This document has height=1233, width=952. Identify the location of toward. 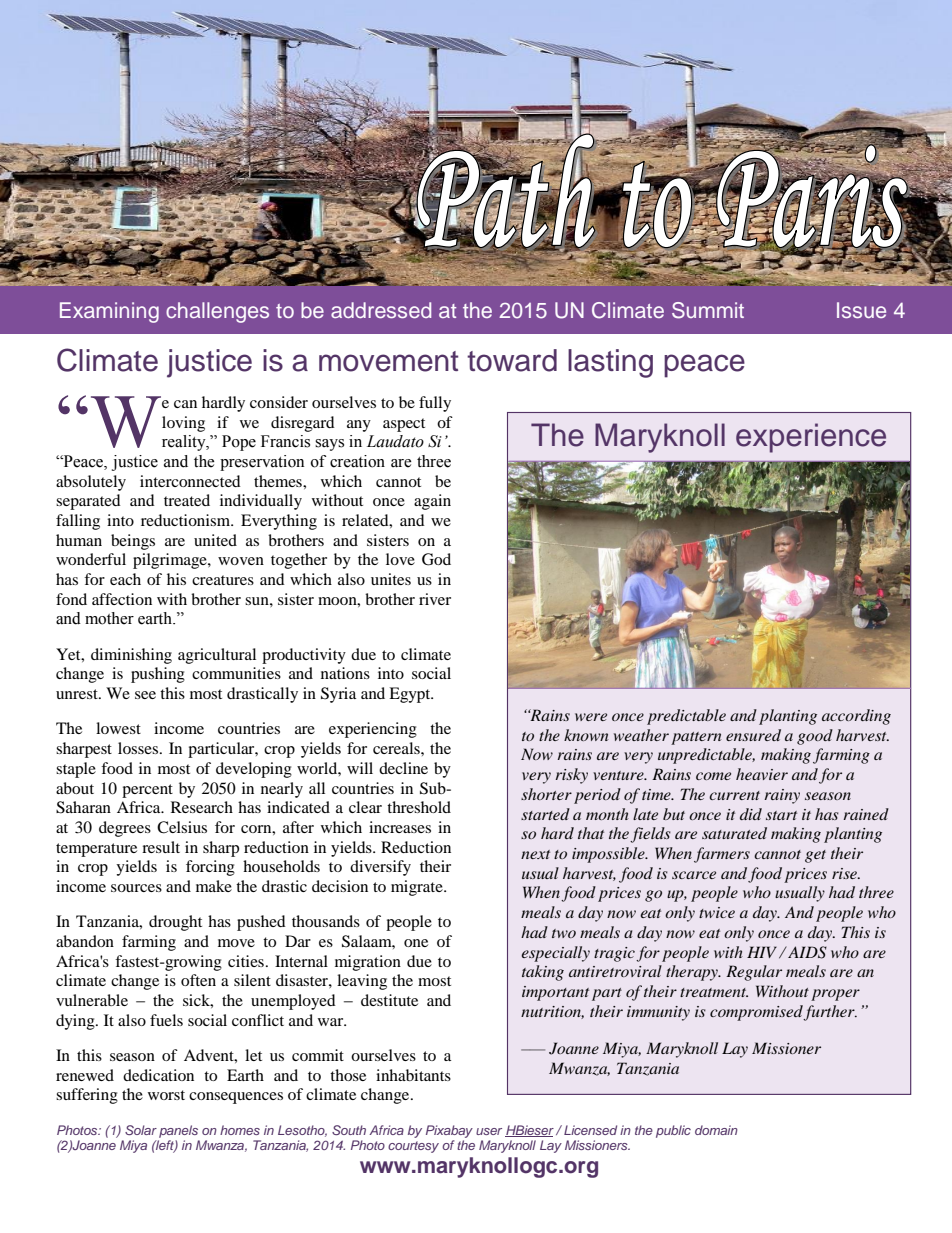
(512, 360).
